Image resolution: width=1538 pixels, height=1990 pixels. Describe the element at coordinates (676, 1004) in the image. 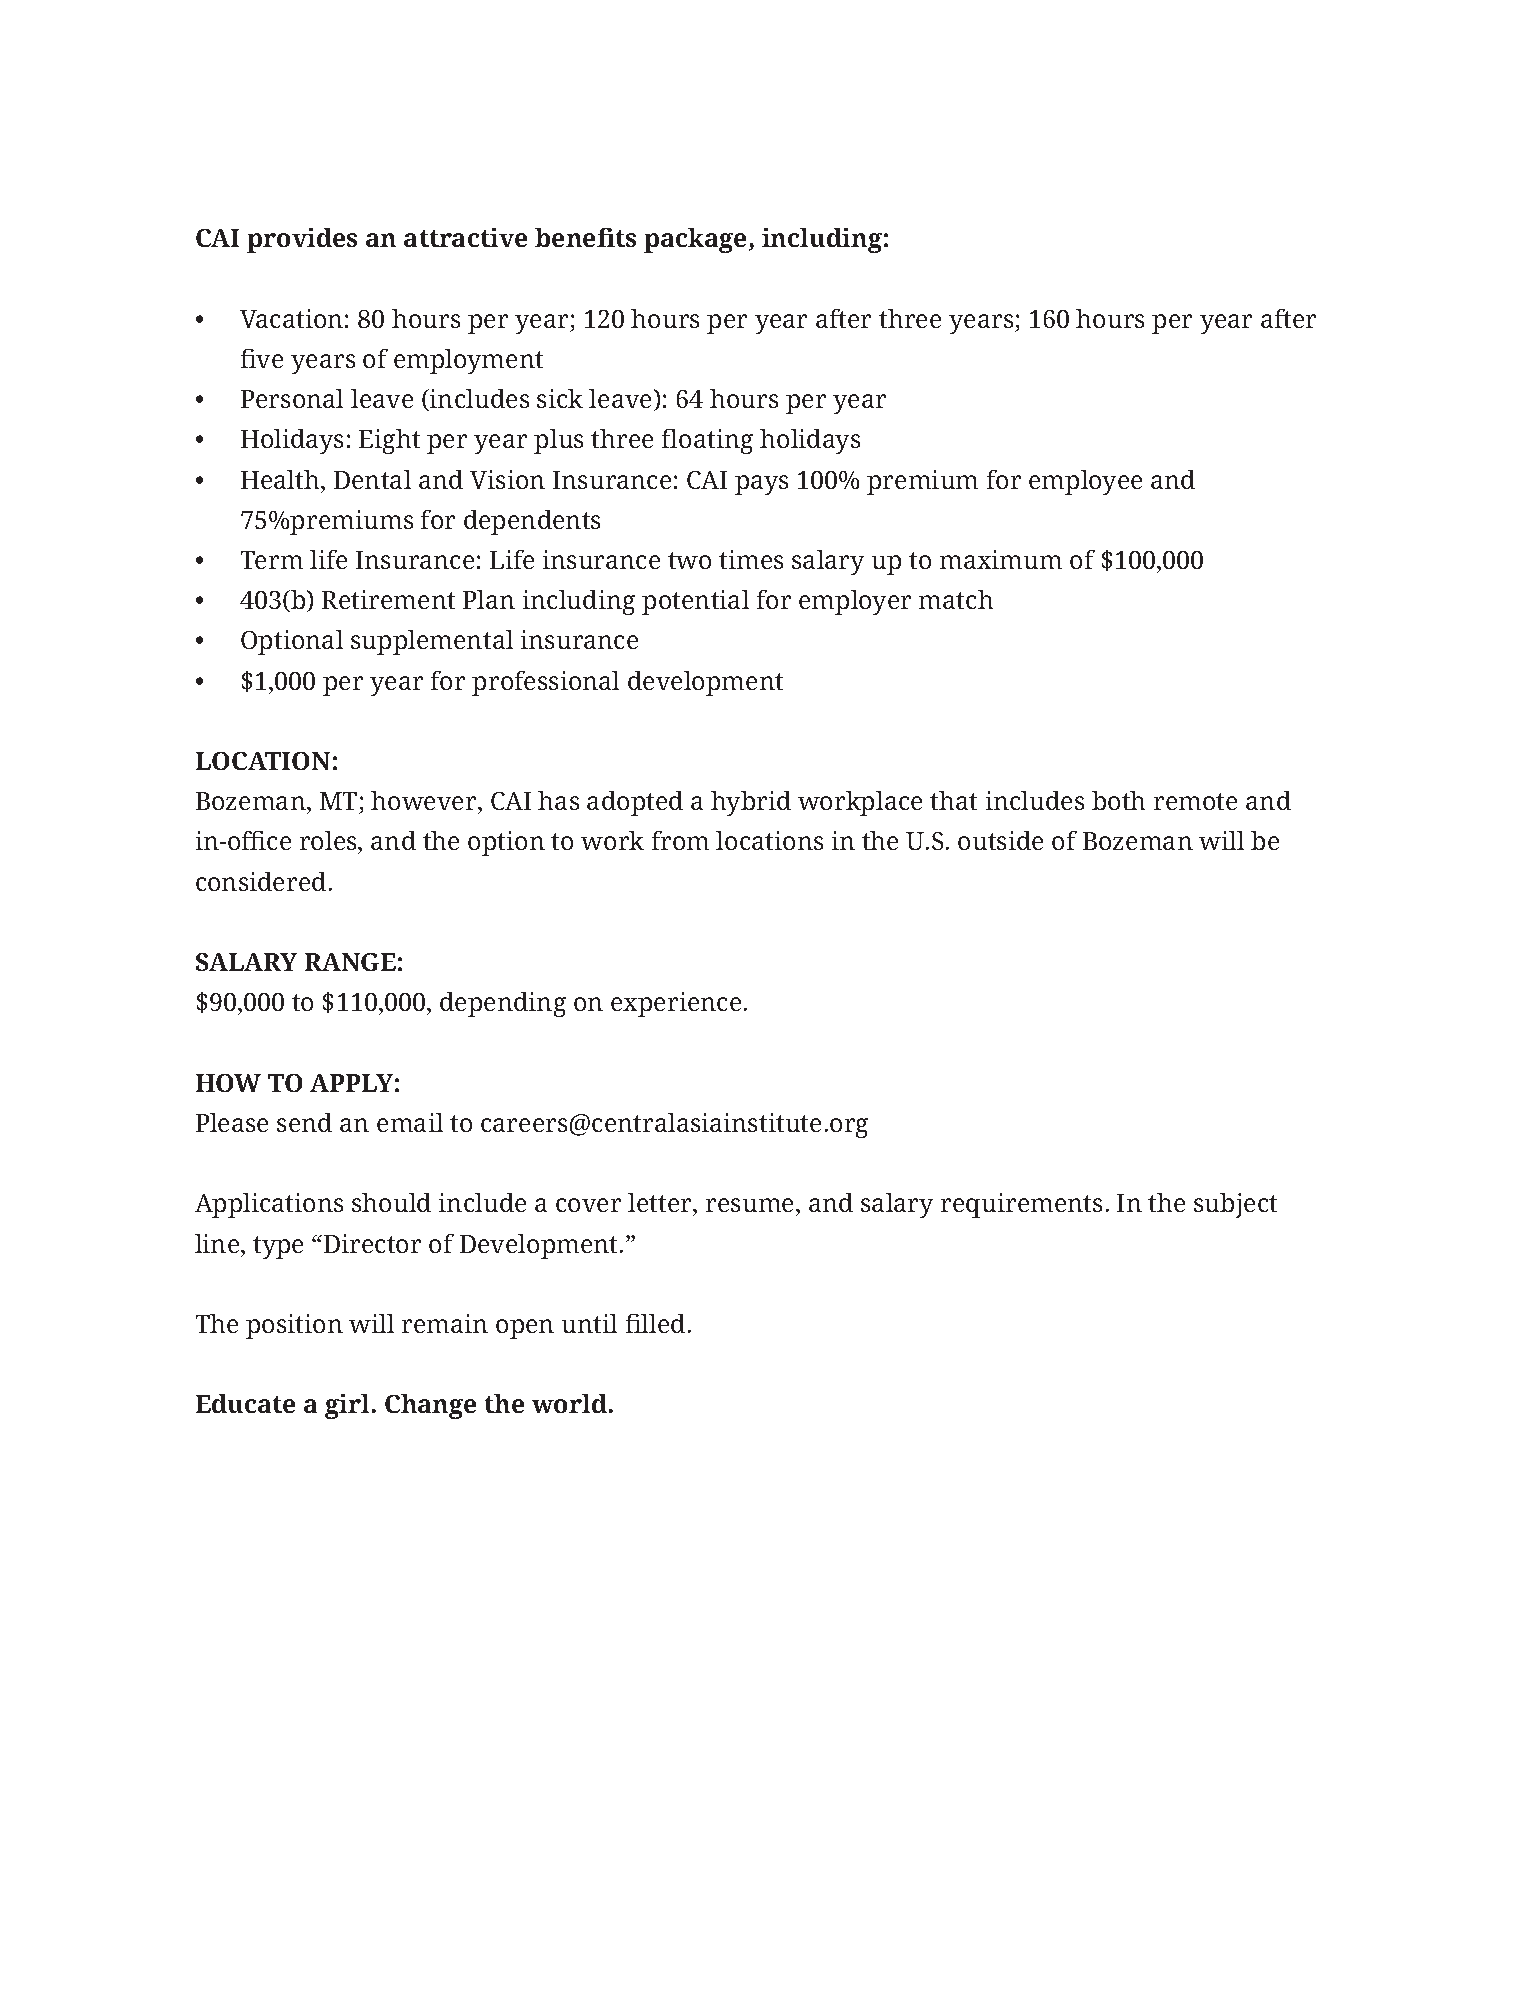

I see `experience` at that location.
